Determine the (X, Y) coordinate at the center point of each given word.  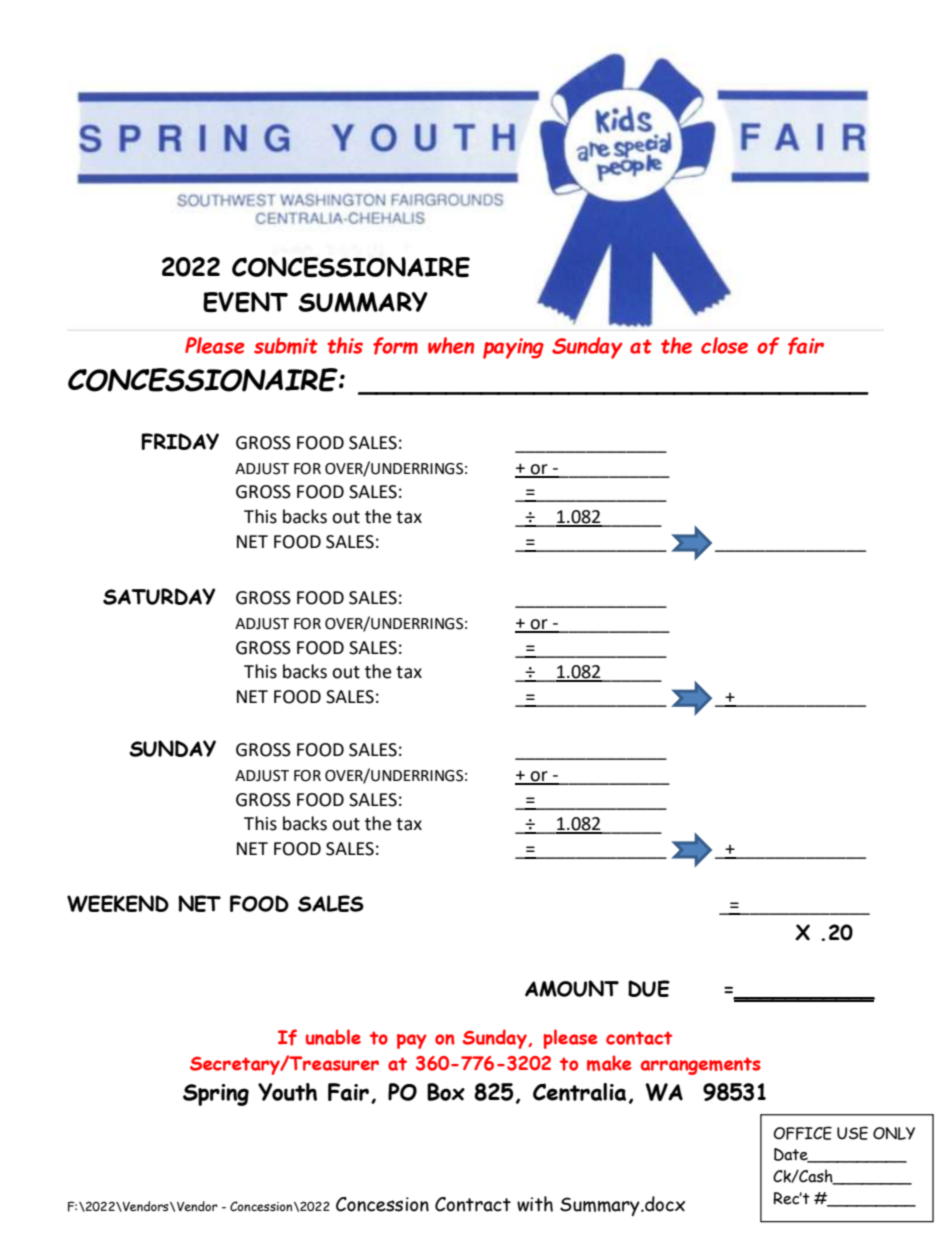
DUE (649, 988)
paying (513, 348)
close (724, 345)
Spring (216, 1095)
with (535, 1204)
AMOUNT (572, 988)
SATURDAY (159, 596)
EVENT (245, 302)
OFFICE (802, 1133)
